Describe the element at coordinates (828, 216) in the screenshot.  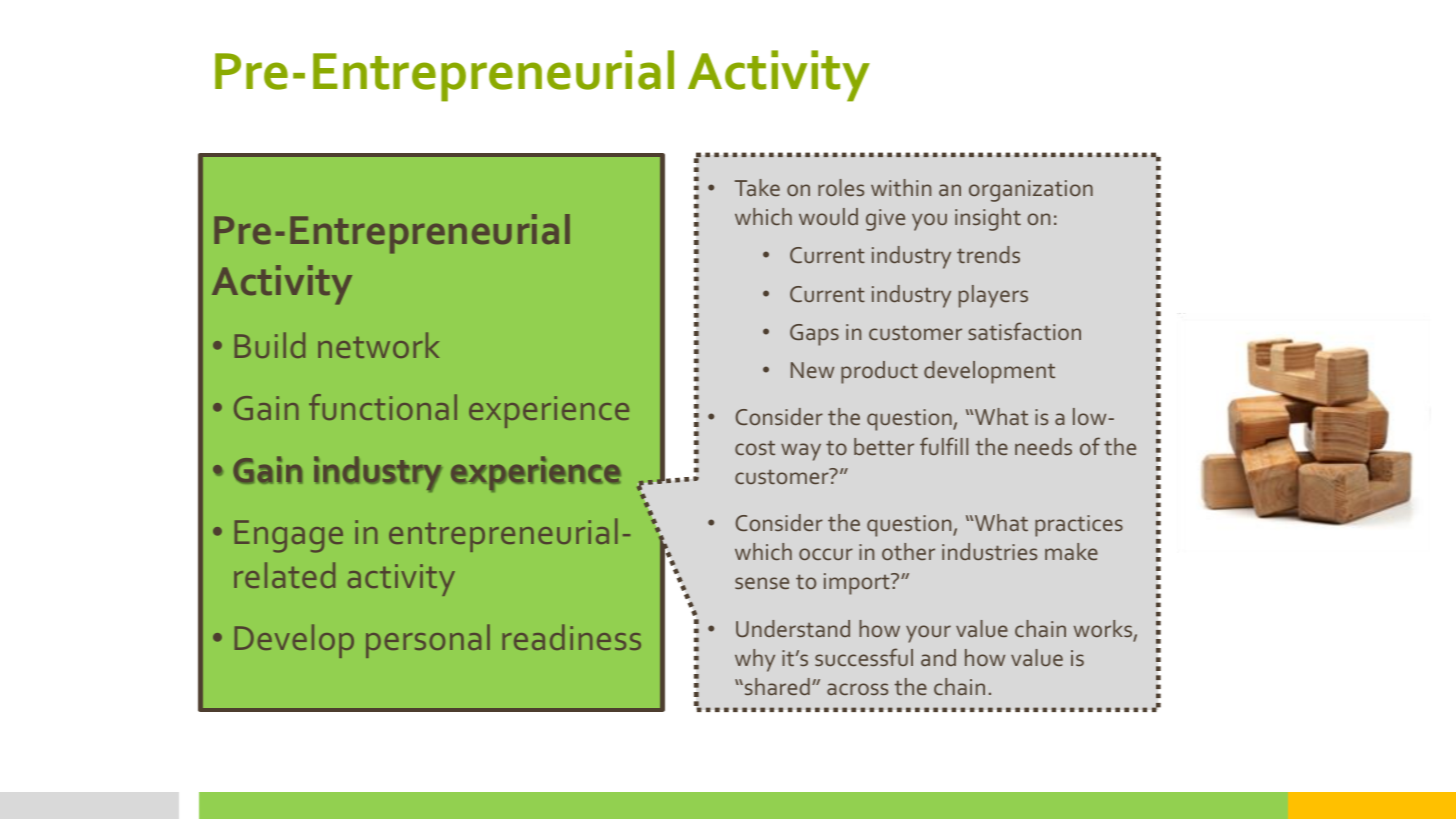
I see `would` at that location.
